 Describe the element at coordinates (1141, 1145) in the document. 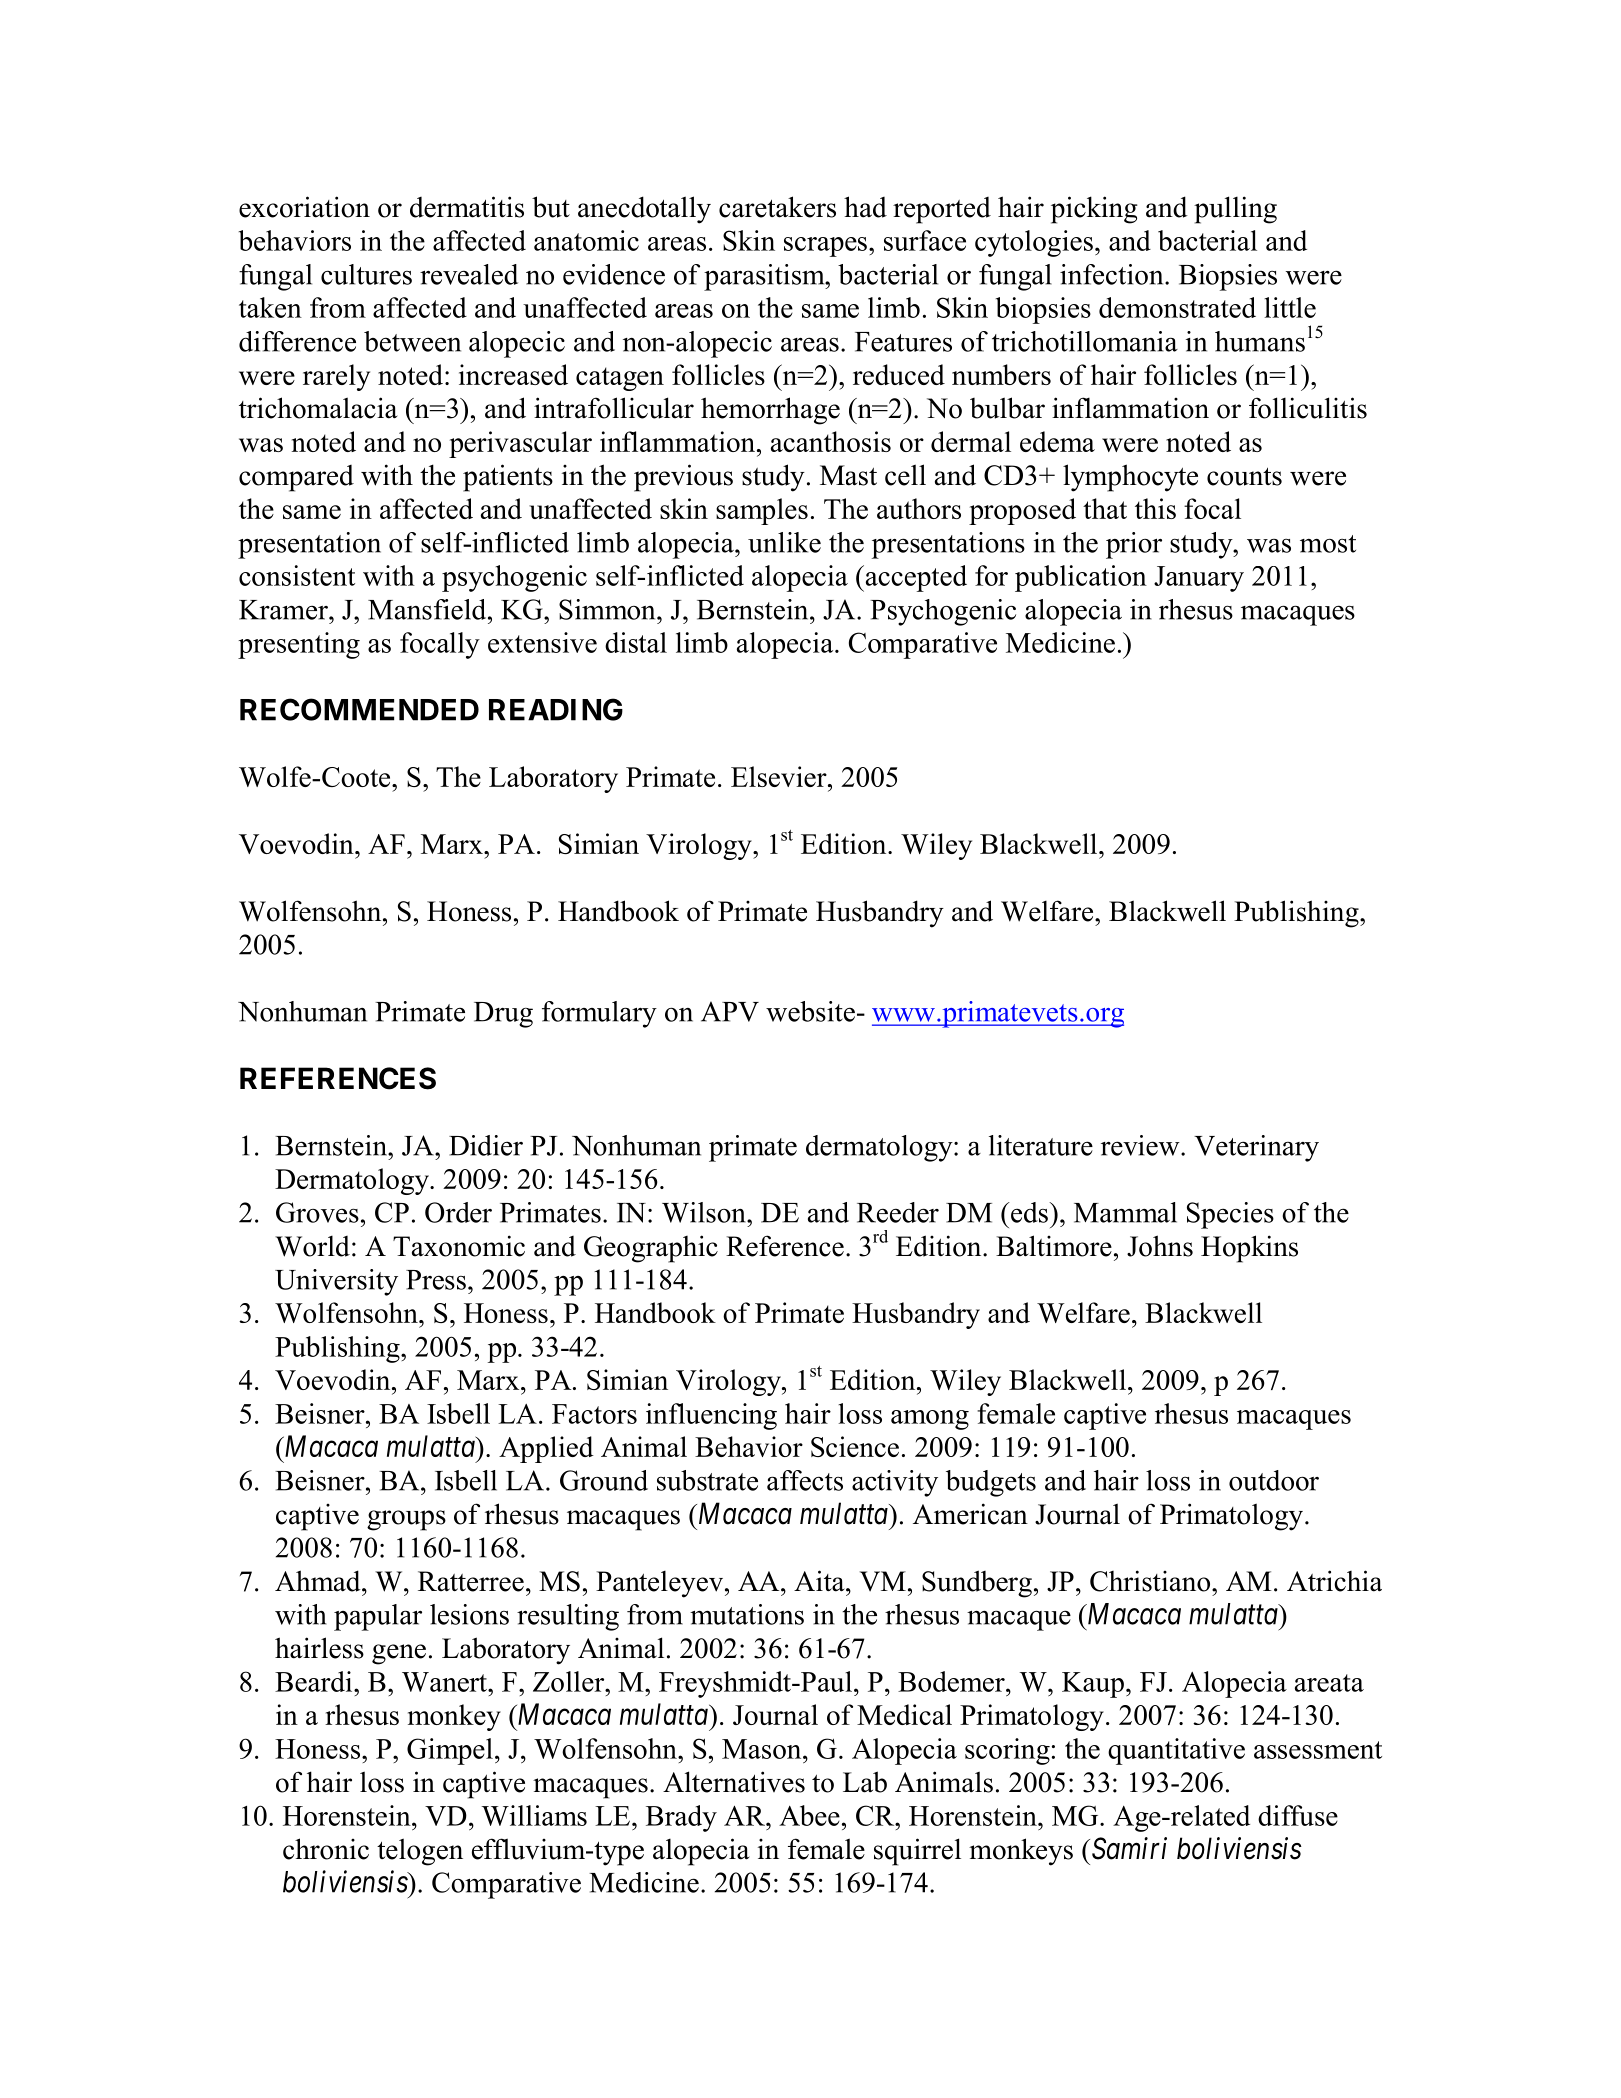

I see `review` at that location.
